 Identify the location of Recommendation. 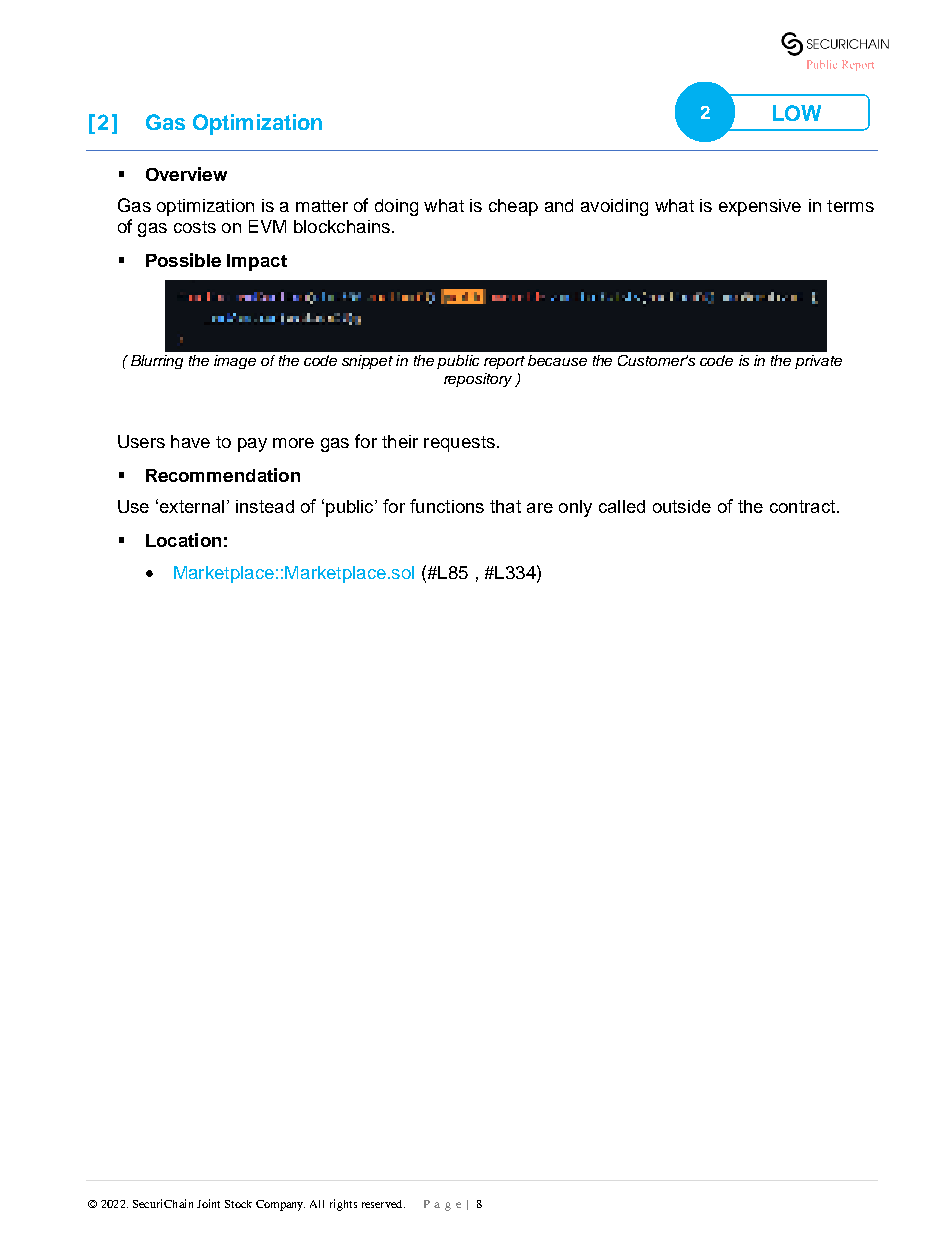
(223, 475).
